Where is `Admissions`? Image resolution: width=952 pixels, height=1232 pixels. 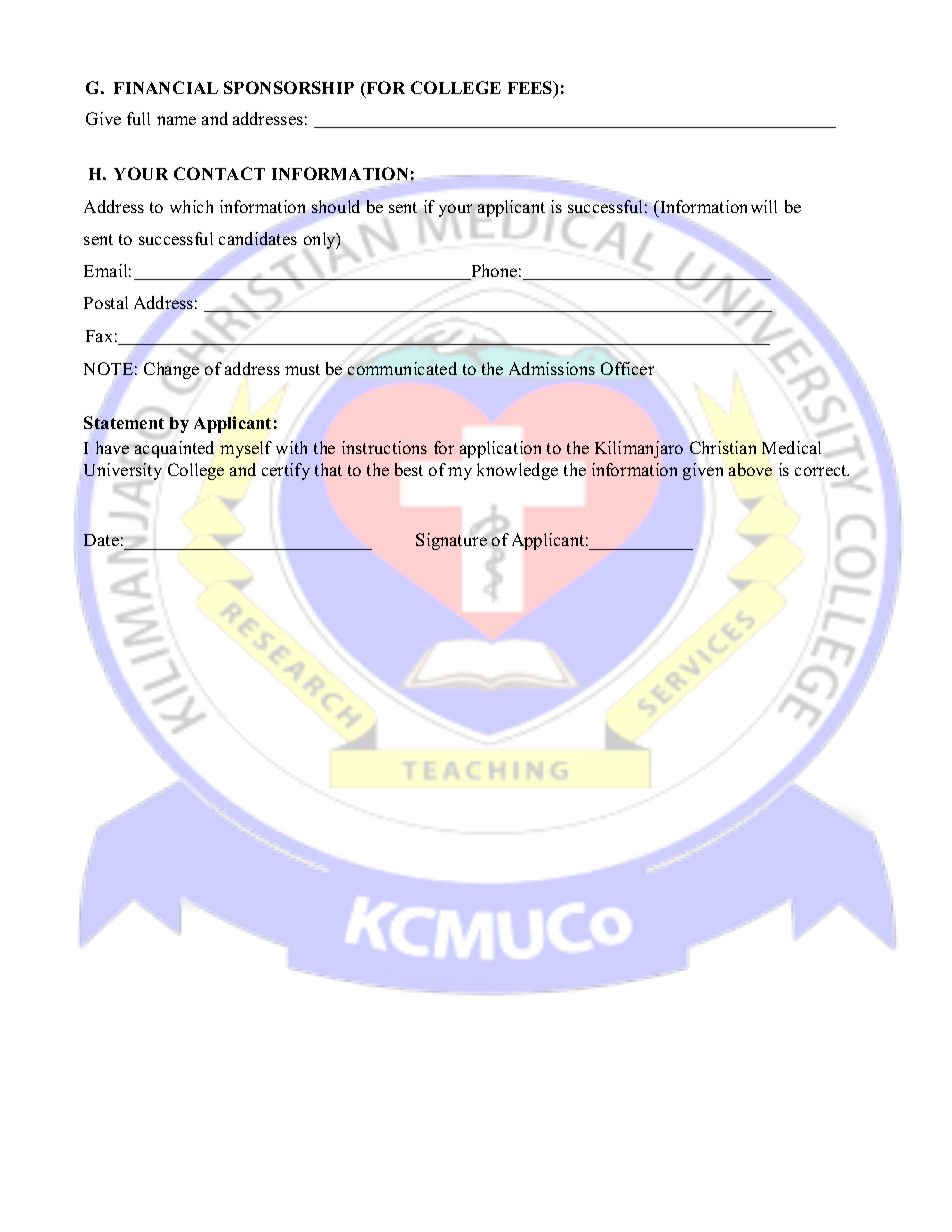 Admissions is located at coordinates (552, 368).
